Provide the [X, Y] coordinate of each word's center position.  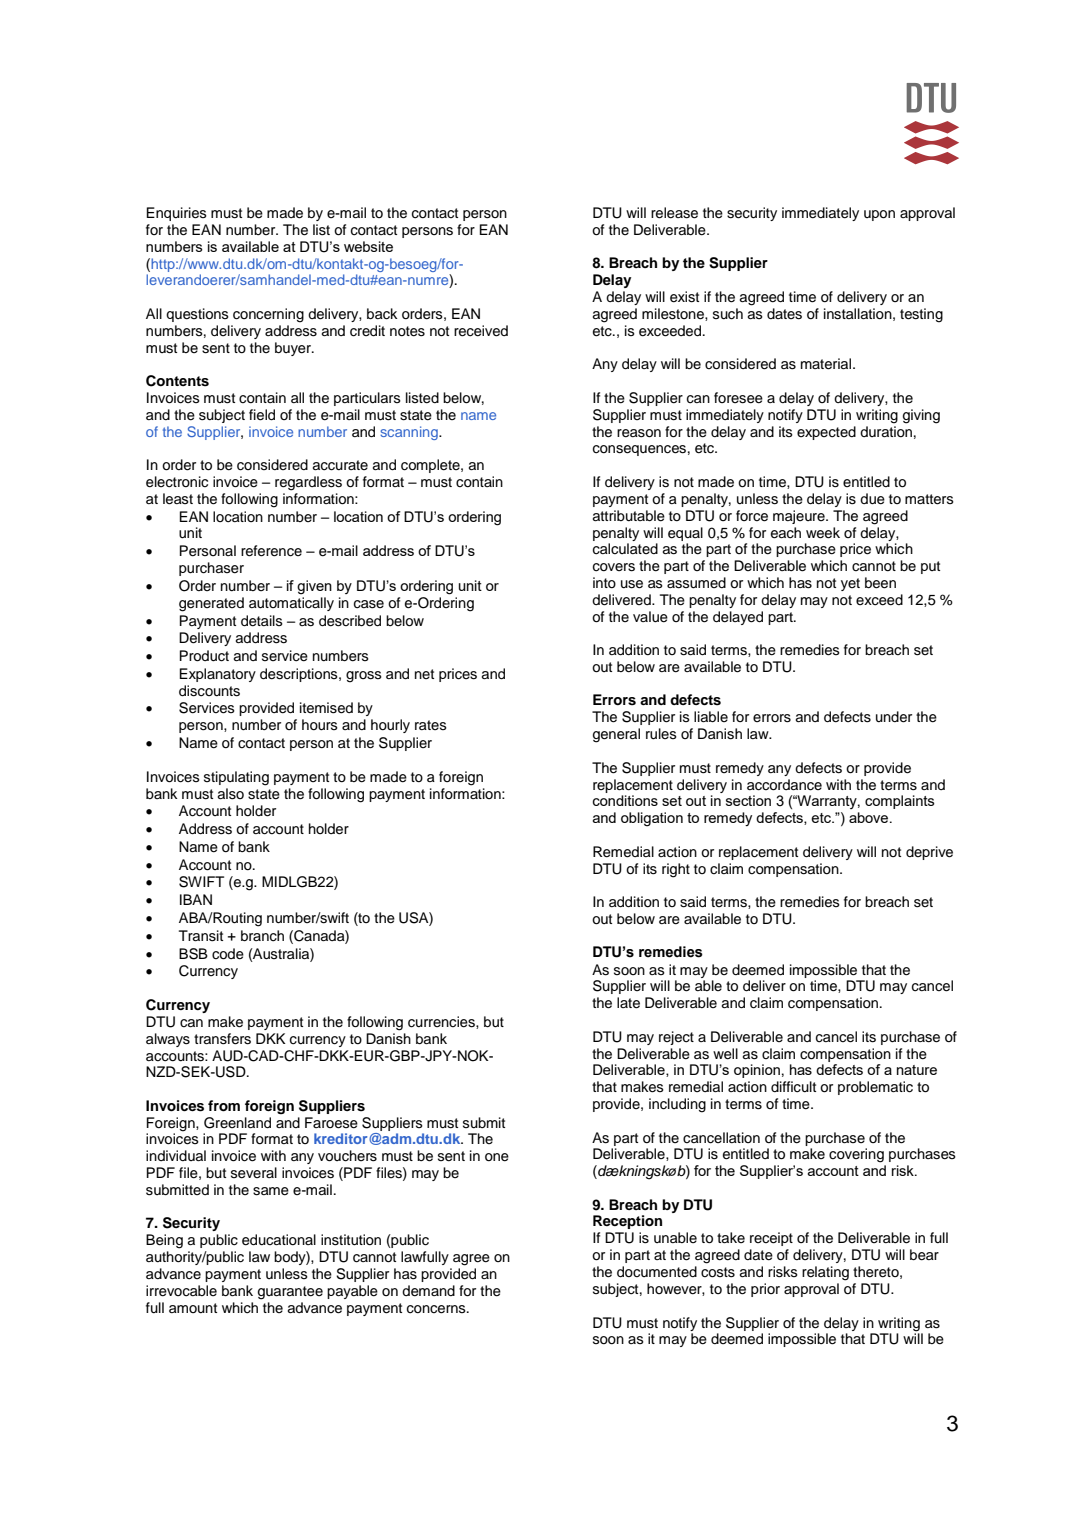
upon [879, 215]
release [674, 213]
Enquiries [176, 214]
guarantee [290, 1293]
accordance [784, 785]
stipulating [236, 778]
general [616, 735]
